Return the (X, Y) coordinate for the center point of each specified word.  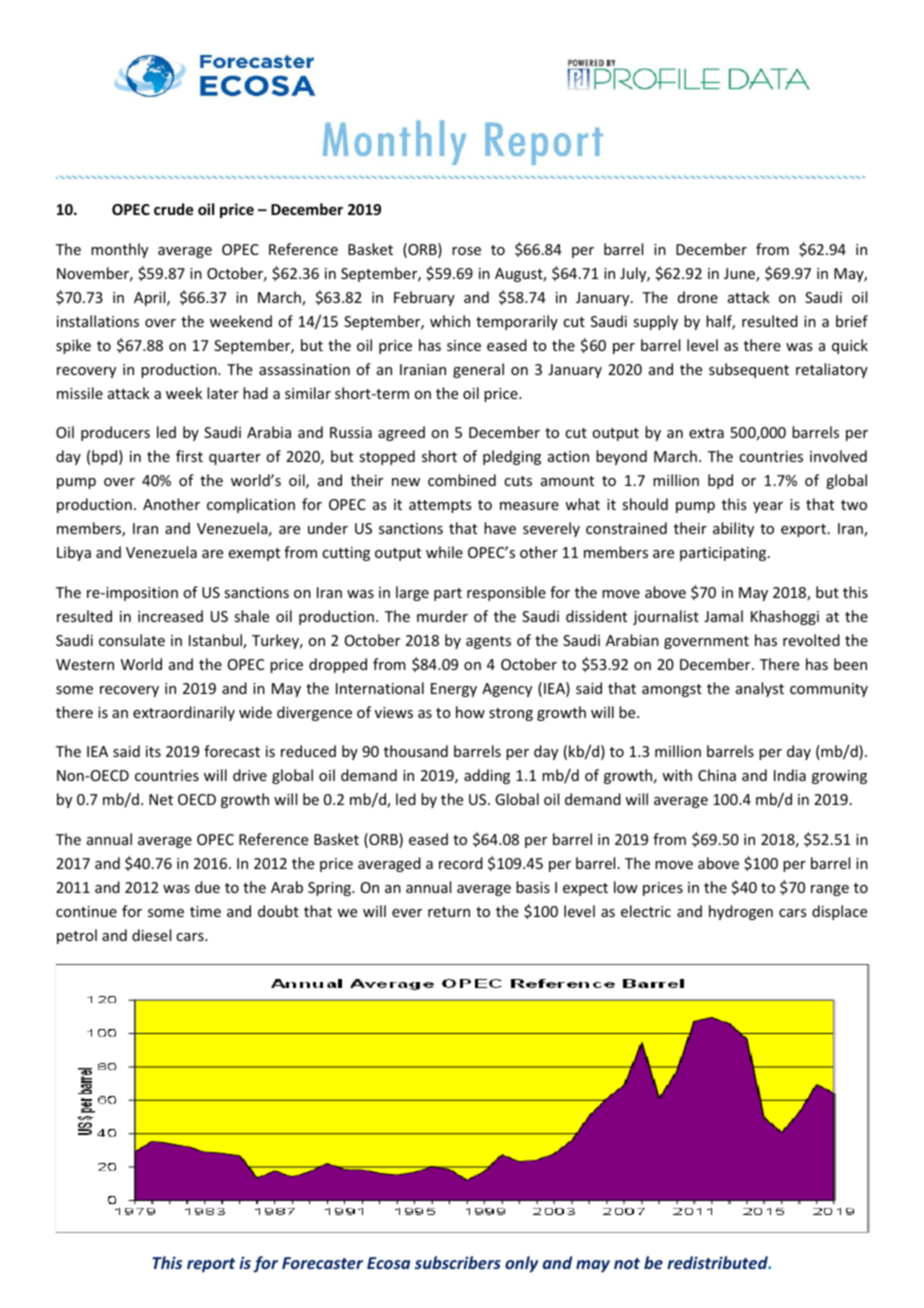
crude (173, 209)
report (211, 1265)
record (461, 863)
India (790, 775)
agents (488, 642)
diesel (151, 935)
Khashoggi (785, 617)
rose (466, 251)
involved (838, 456)
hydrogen (741, 912)
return (449, 912)
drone (698, 297)
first (189, 456)
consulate (132, 640)
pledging (512, 457)
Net (161, 799)
